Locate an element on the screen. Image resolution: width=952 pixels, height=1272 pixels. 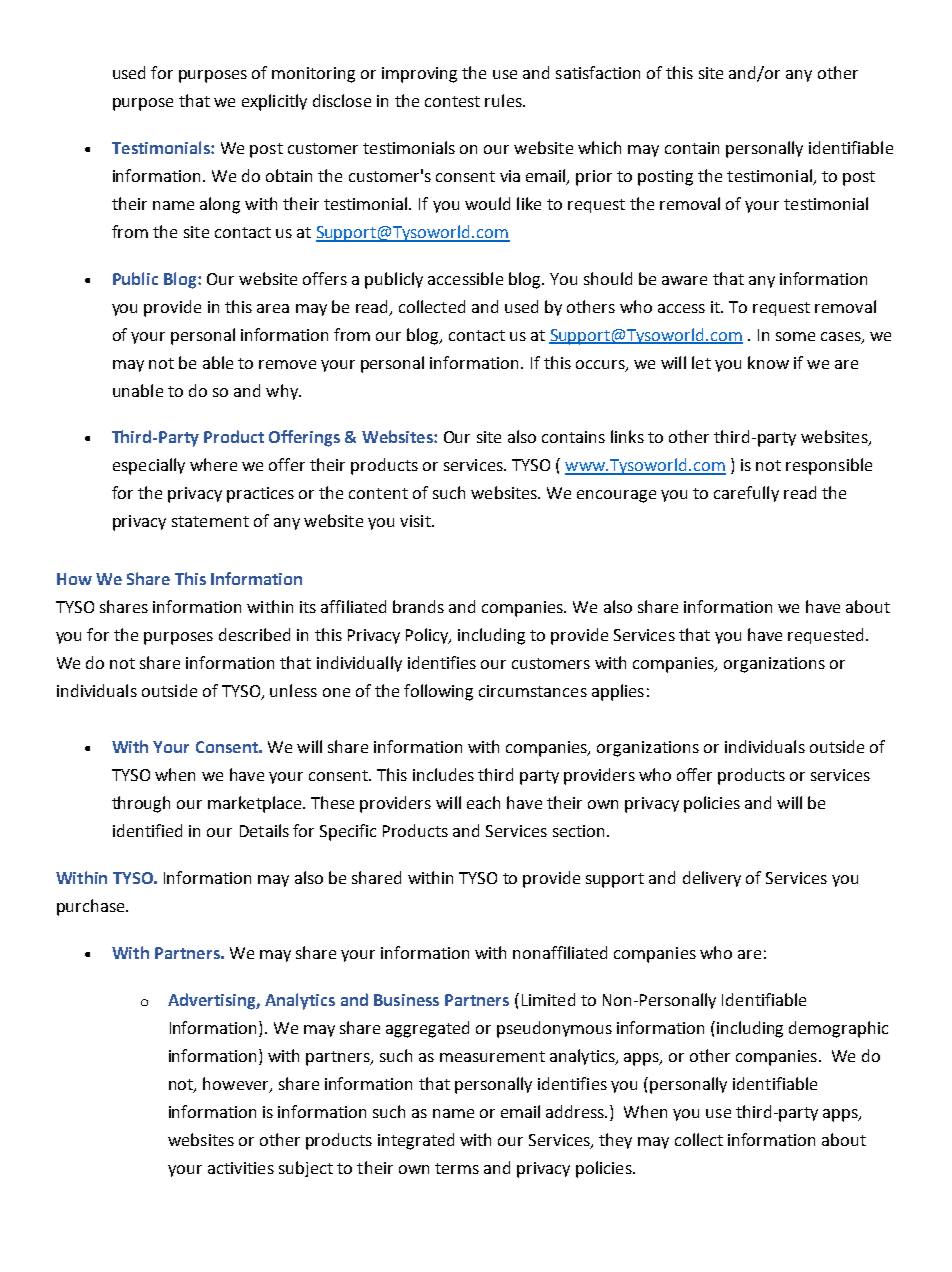
applies is located at coordinates (618, 692).
